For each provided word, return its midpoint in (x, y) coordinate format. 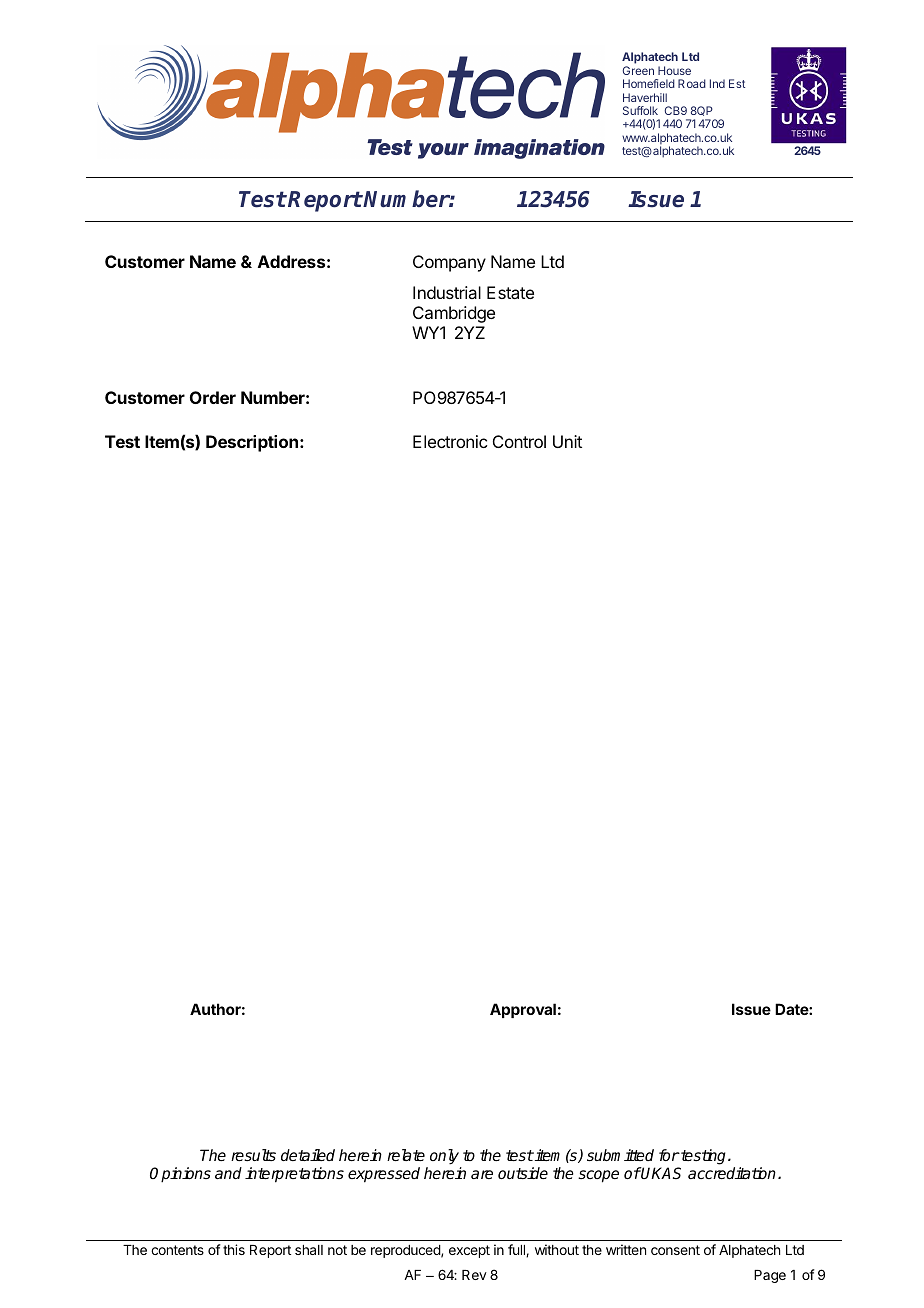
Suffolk (640, 110)
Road (692, 83)
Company (449, 263)
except (469, 1251)
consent (675, 1250)
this (234, 1249)
